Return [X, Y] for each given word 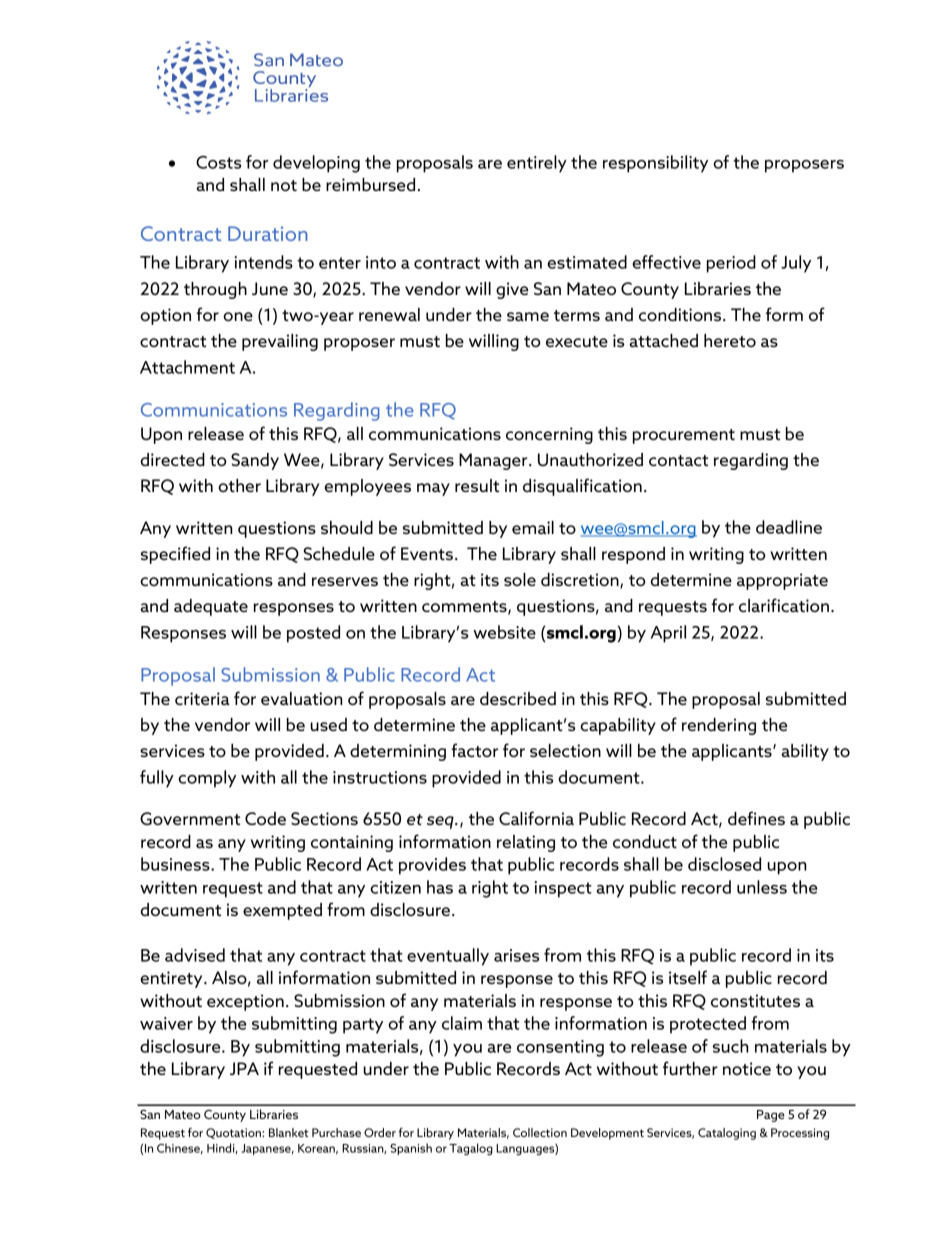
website [504, 632]
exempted [282, 911]
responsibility [655, 164]
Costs [218, 162]
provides [432, 866]
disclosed [724, 864]
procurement [684, 436]
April [668, 634]
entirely [537, 164]
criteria [202, 698]
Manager [494, 461]
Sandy [255, 461]
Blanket [288, 1132]
